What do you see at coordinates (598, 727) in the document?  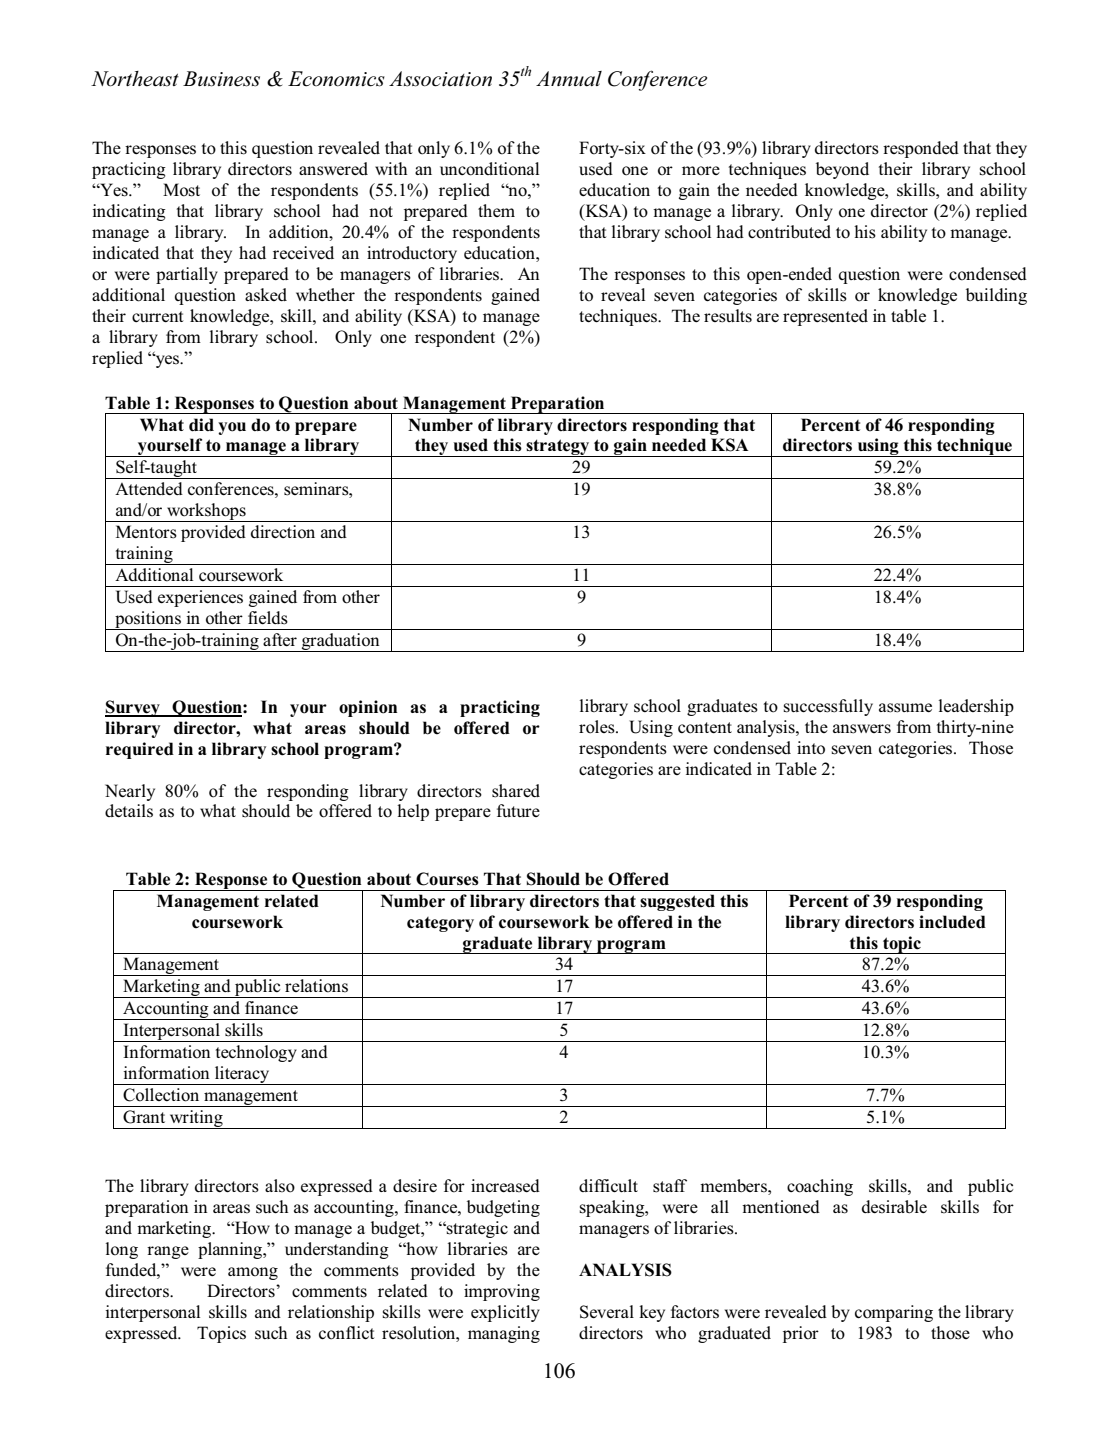 I see `roles` at bounding box center [598, 727].
